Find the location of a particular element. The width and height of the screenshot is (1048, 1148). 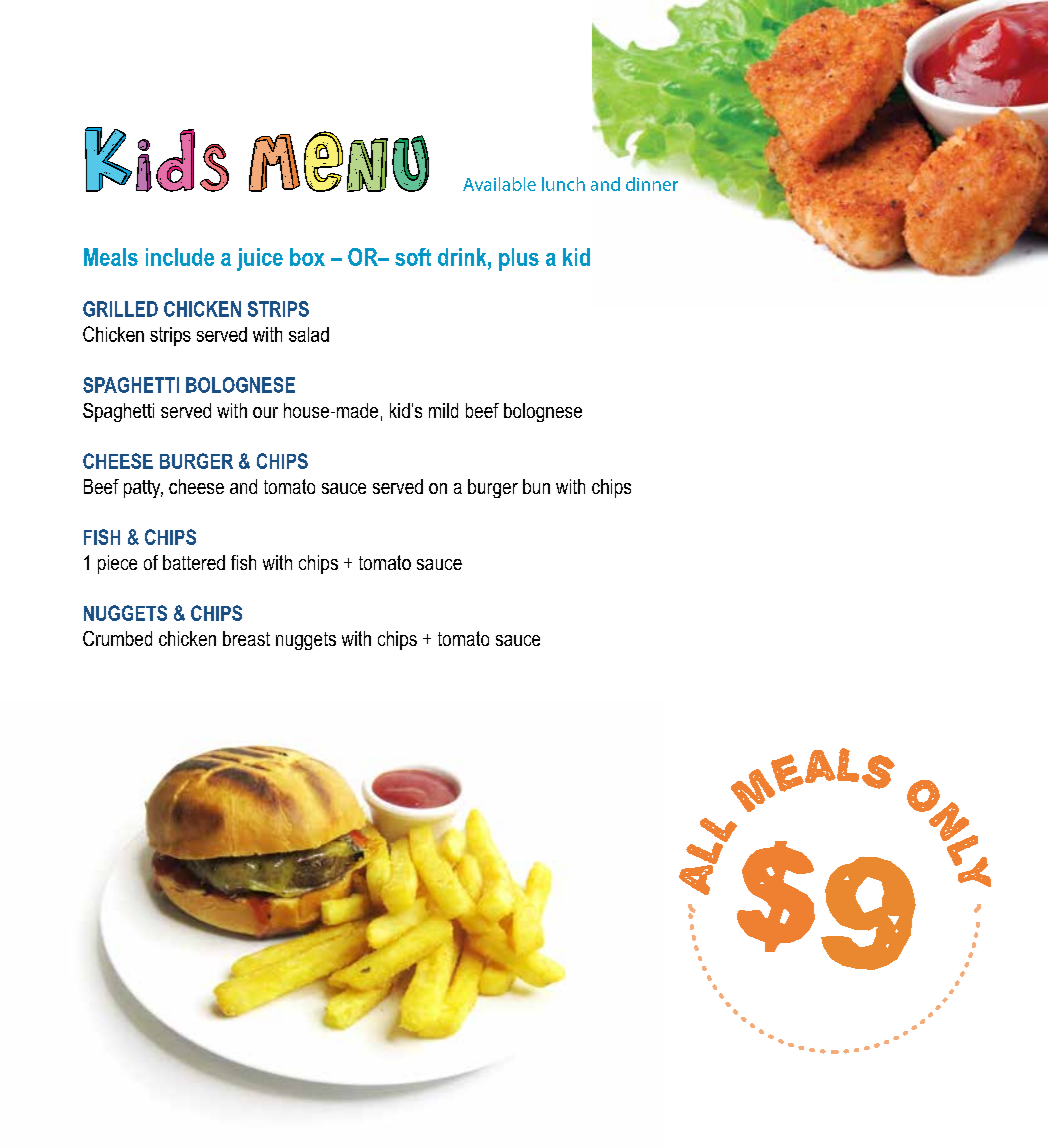

mild is located at coordinates (443, 410).
